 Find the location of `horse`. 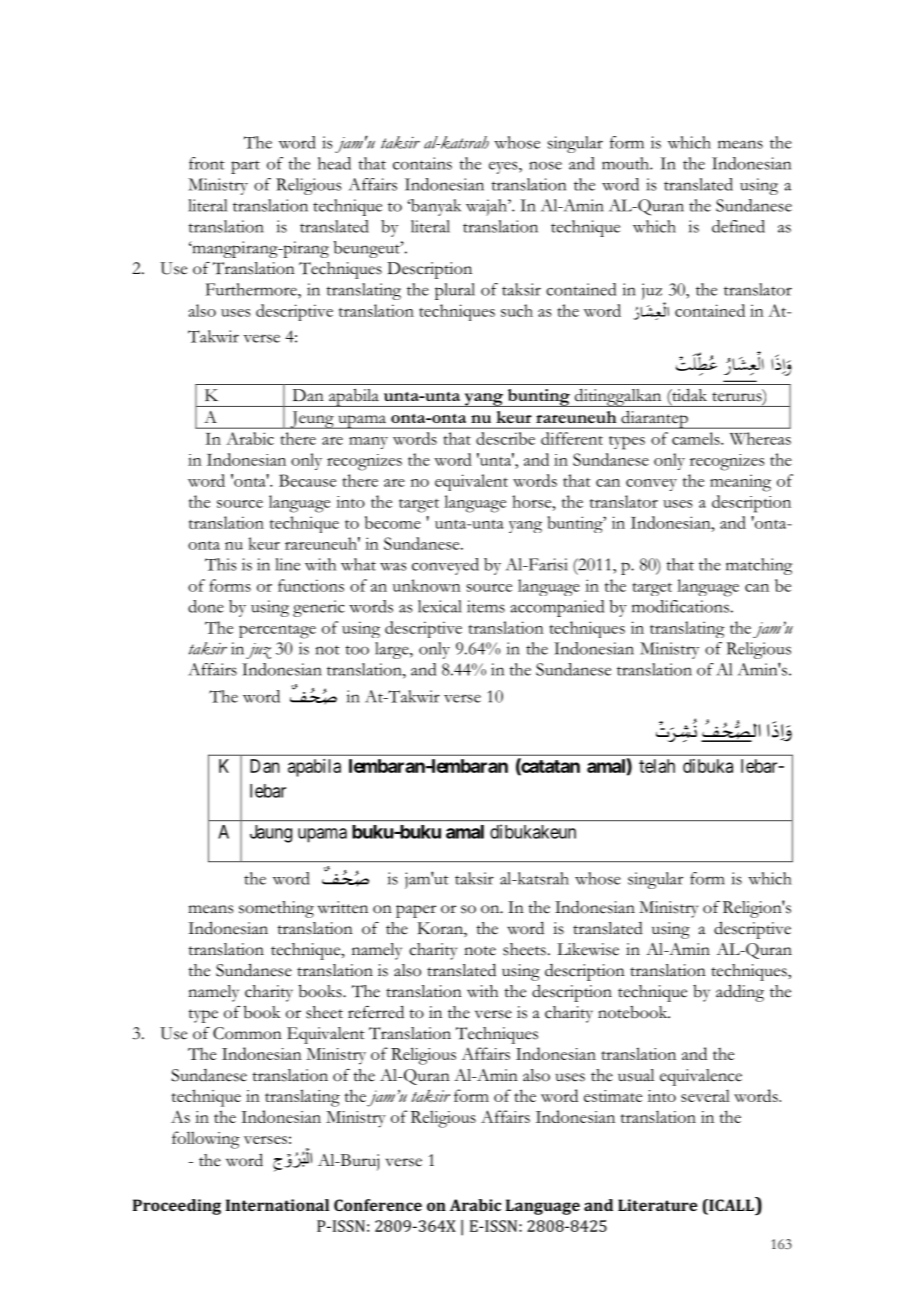

horse is located at coordinates (533, 501).
